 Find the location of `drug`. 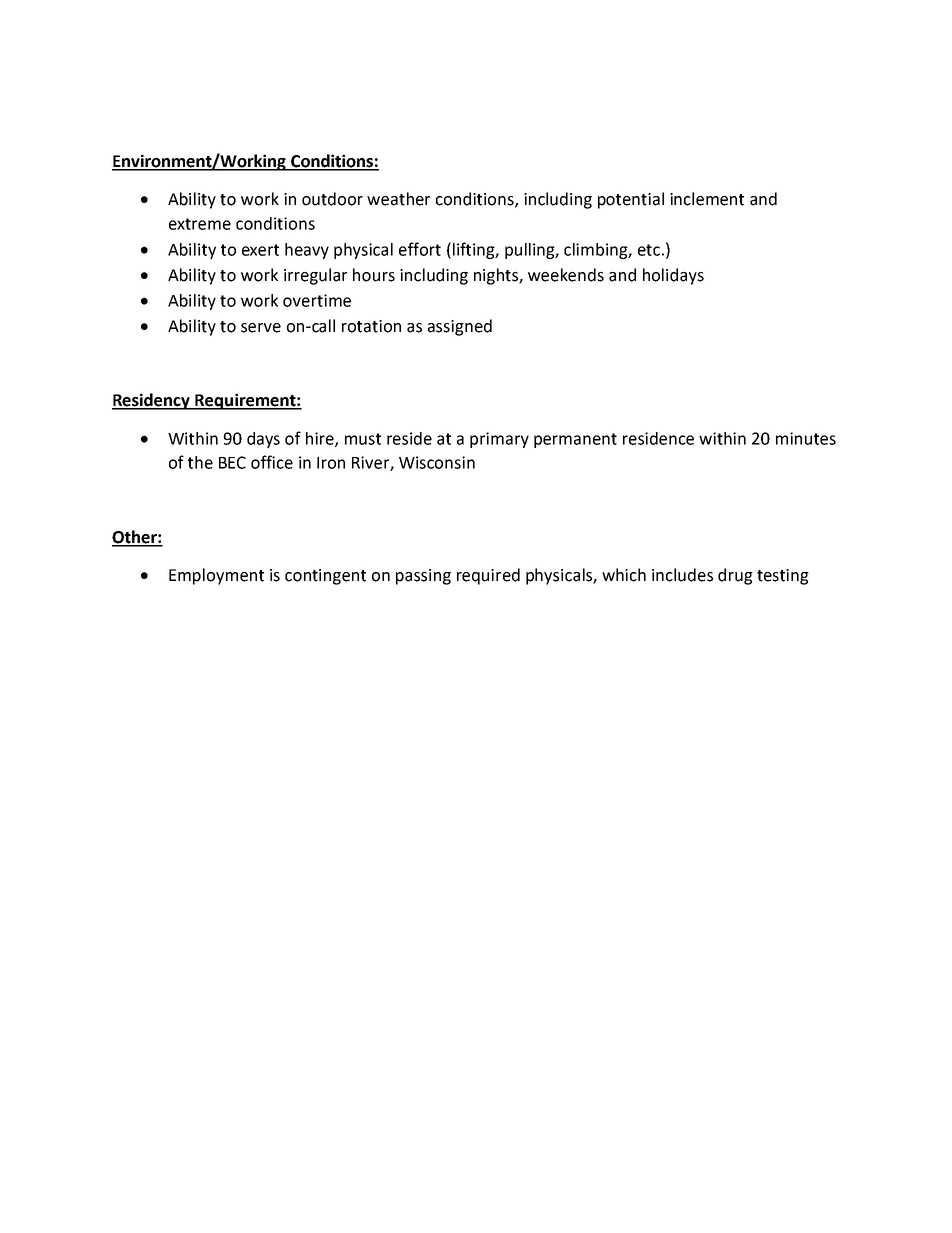

drug is located at coordinates (735, 576).
